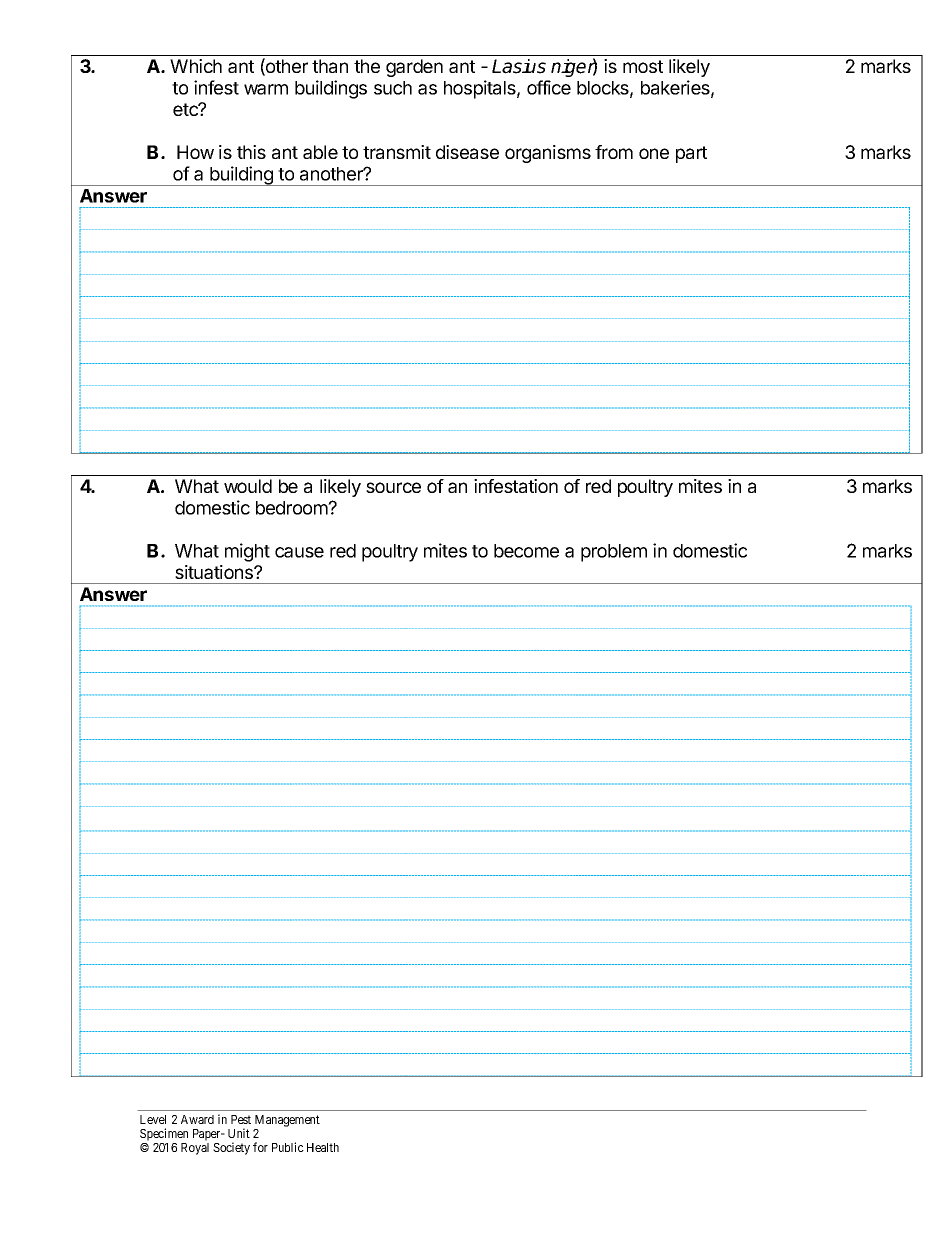 The height and width of the screenshot is (1233, 952). I want to click on might, so click(247, 552).
